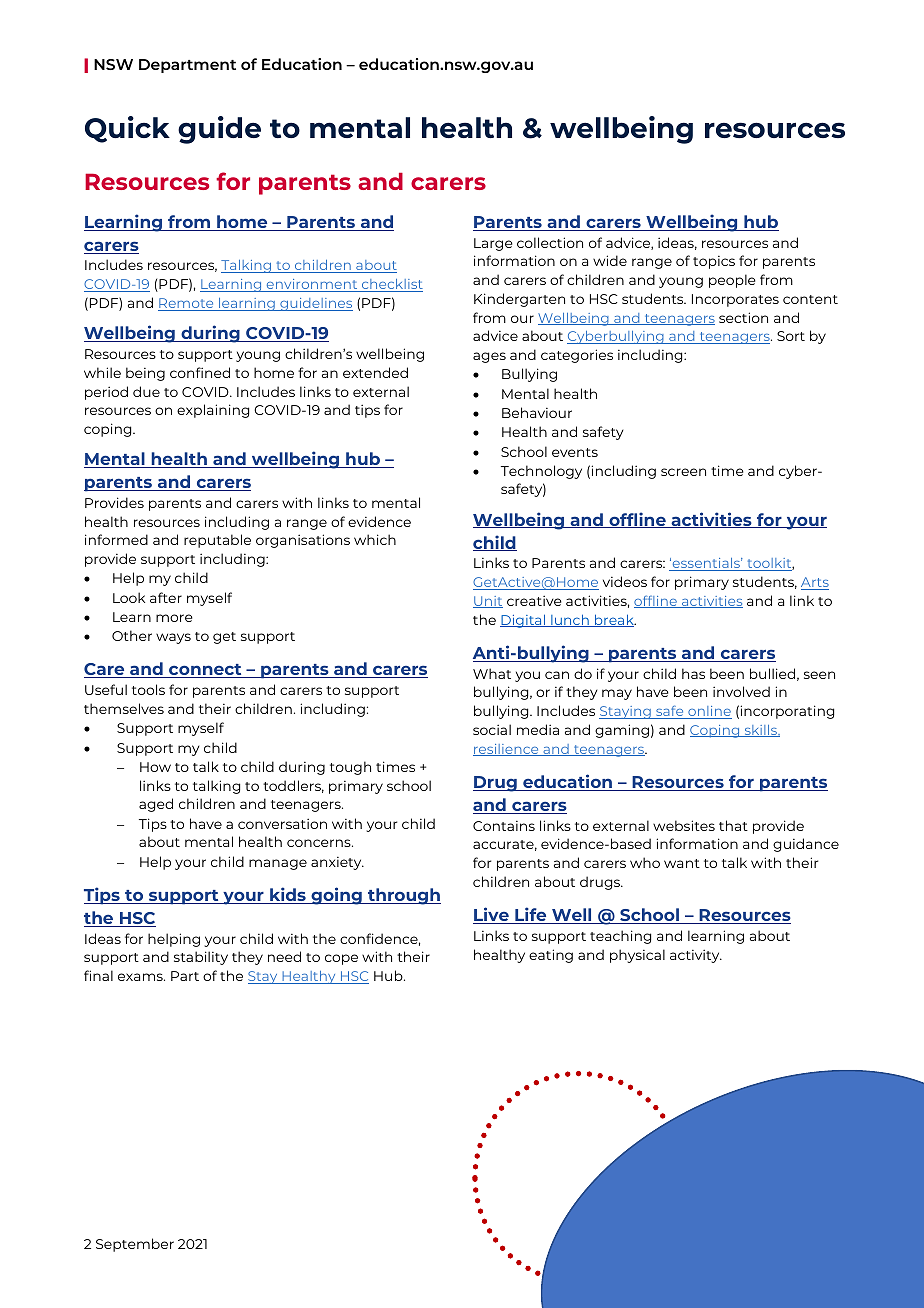 This page has height=1308, width=924. I want to click on section, so click(743, 317).
